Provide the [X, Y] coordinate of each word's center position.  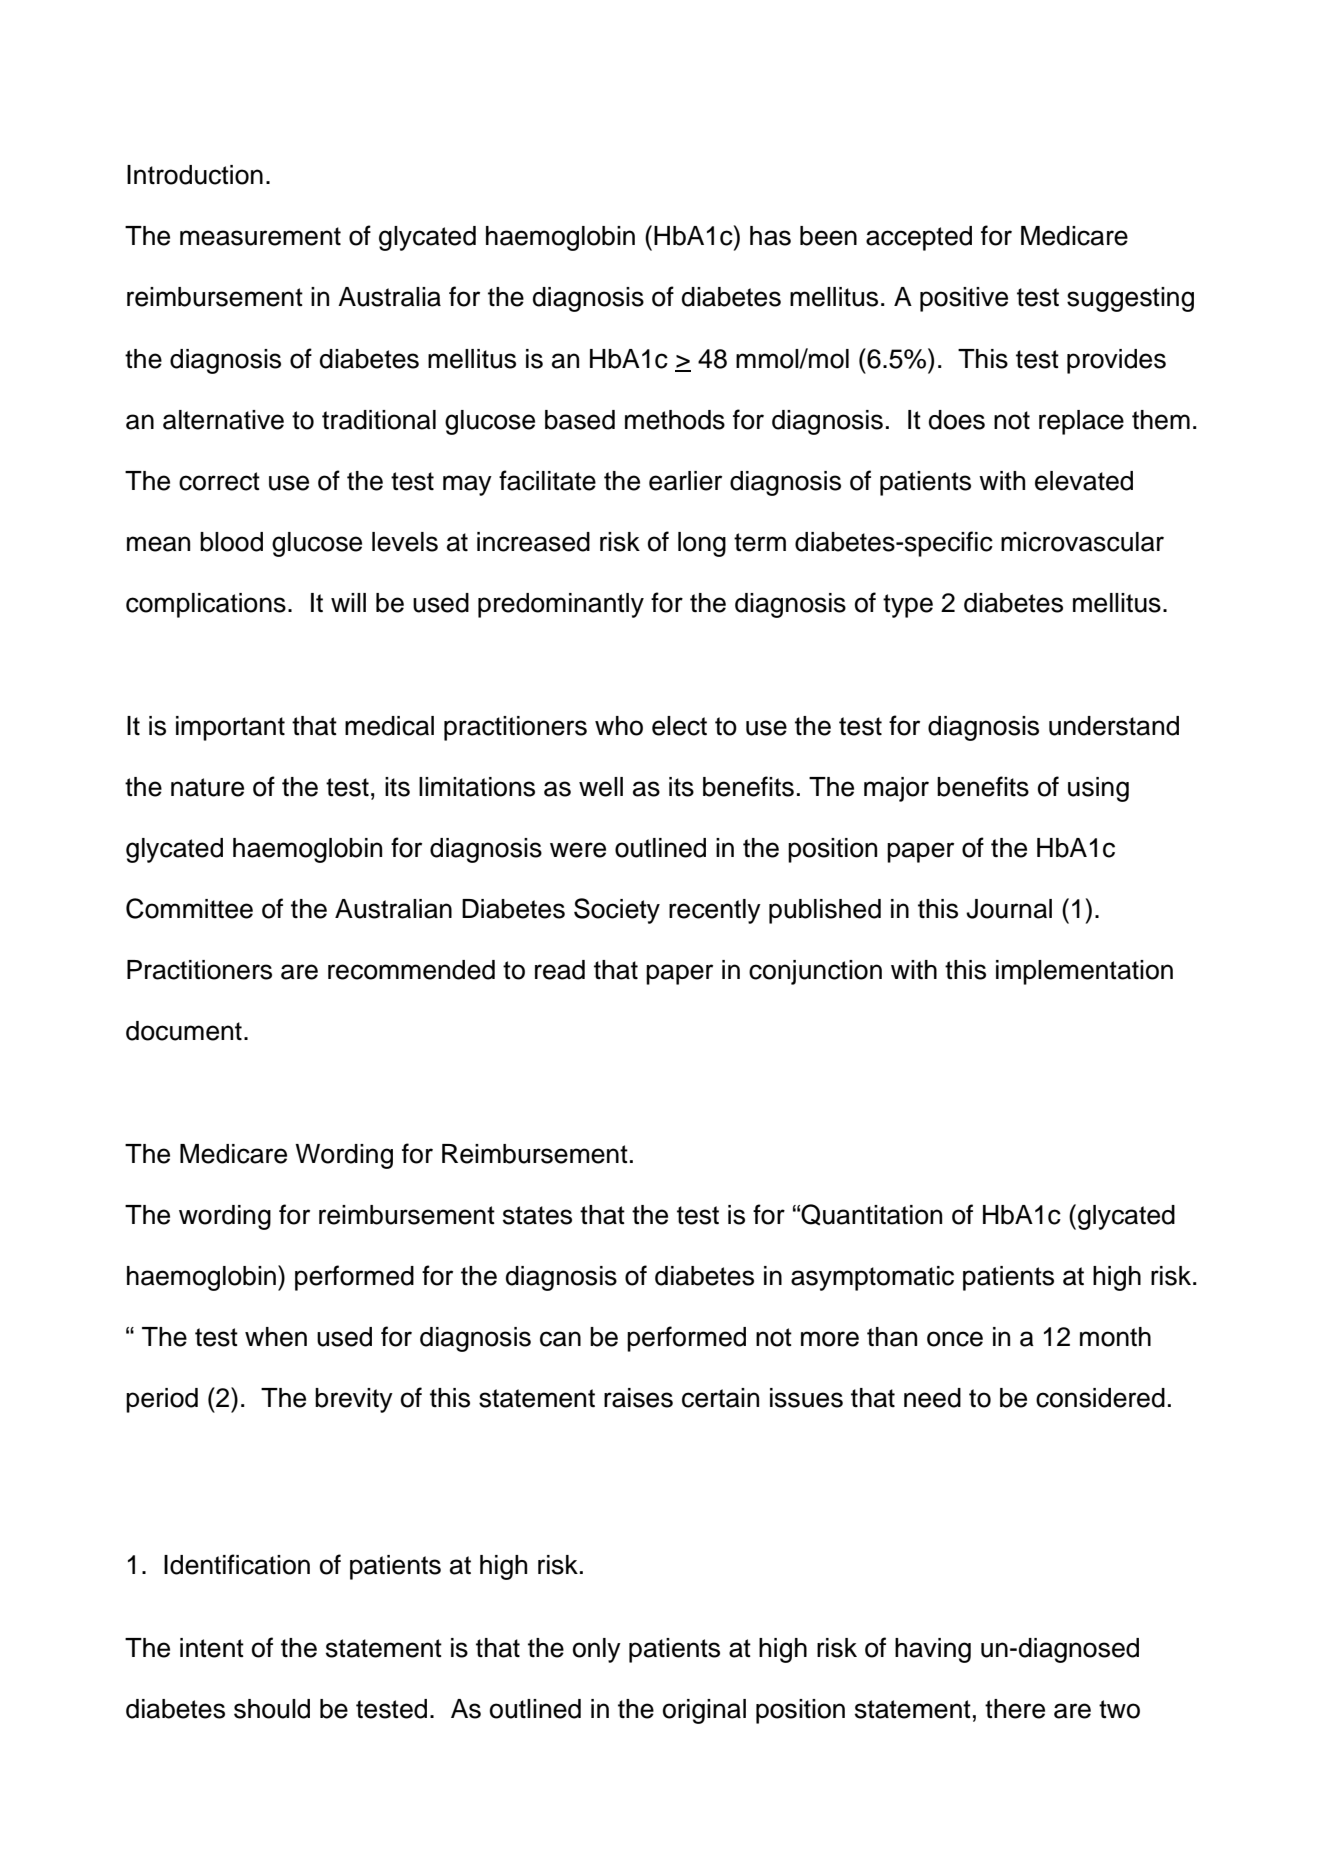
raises [638, 1398]
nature [207, 787]
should [272, 1709]
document [184, 1031]
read [560, 970]
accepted [919, 238]
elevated [1084, 481]
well [601, 787]
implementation [1084, 972]
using [1098, 789]
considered [1100, 1398]
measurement [260, 236]
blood [231, 542]
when [276, 1337]
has [770, 236]
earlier [685, 481]
